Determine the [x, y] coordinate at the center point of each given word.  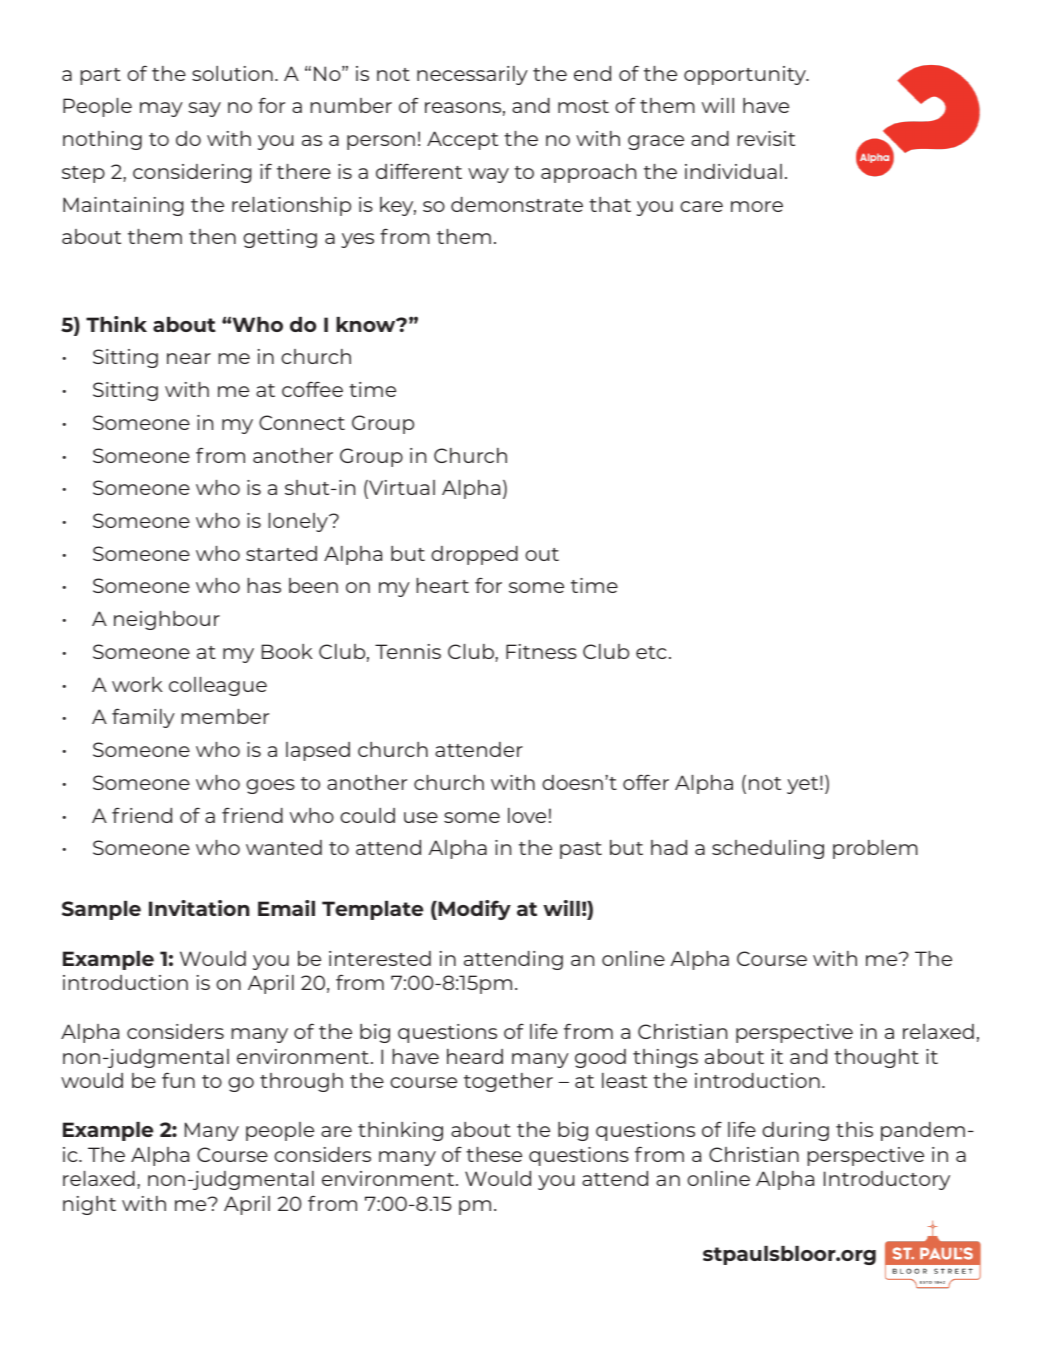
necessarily [472, 75]
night [89, 1205]
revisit [766, 138]
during [795, 1131]
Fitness [541, 651]
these [494, 1154]
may [161, 109]
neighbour [167, 620]
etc [651, 652]
